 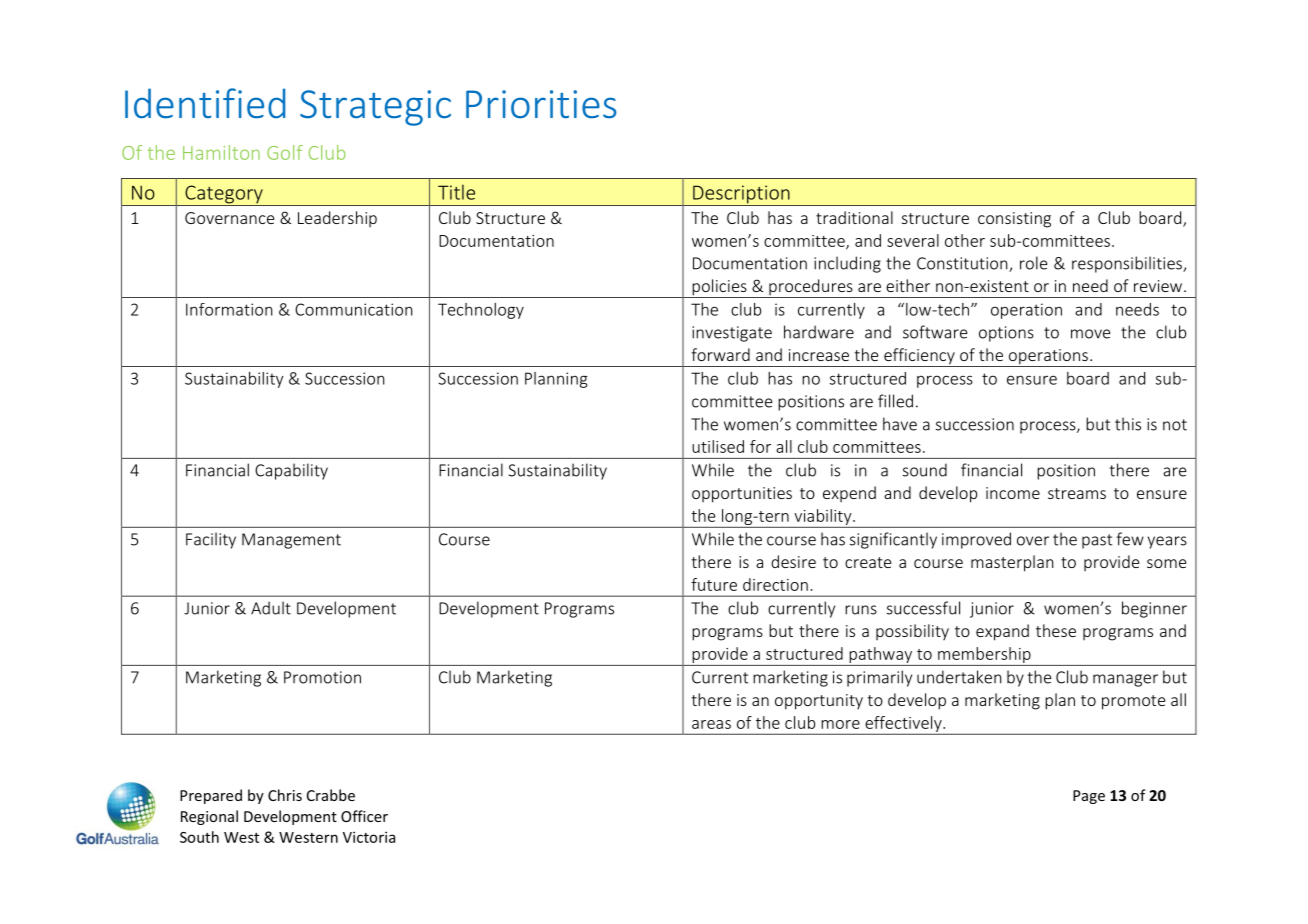 I want to click on beginner, so click(x=1154, y=609).
